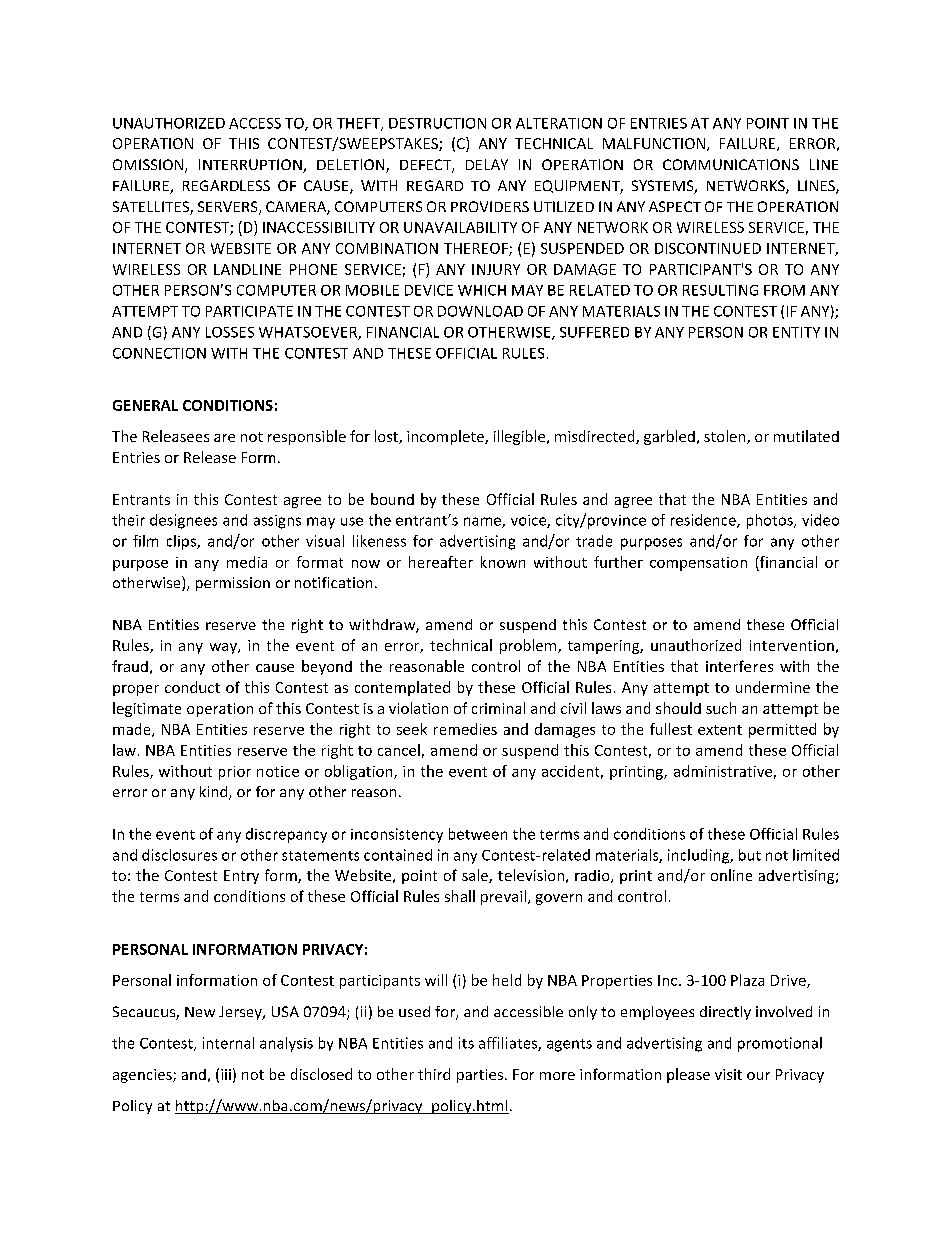  I want to click on stolen, so click(726, 437).
